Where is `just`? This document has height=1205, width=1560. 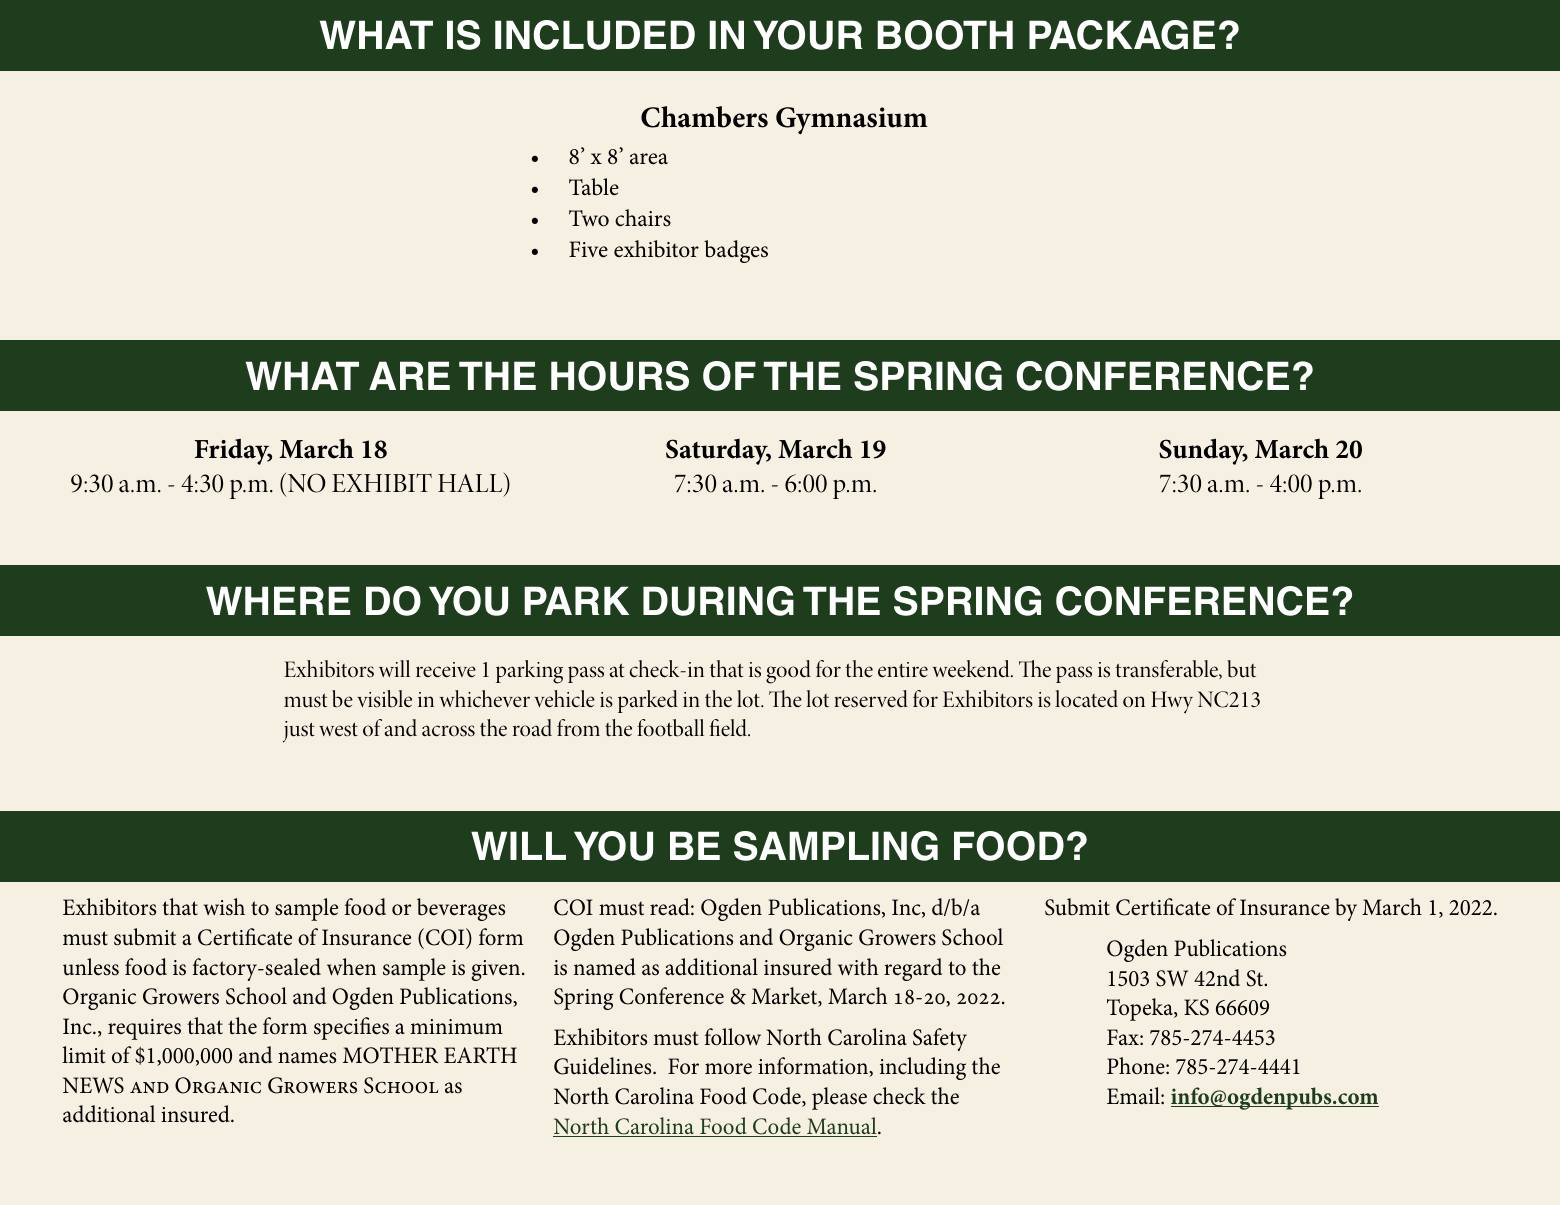
just is located at coordinates (299, 732).
